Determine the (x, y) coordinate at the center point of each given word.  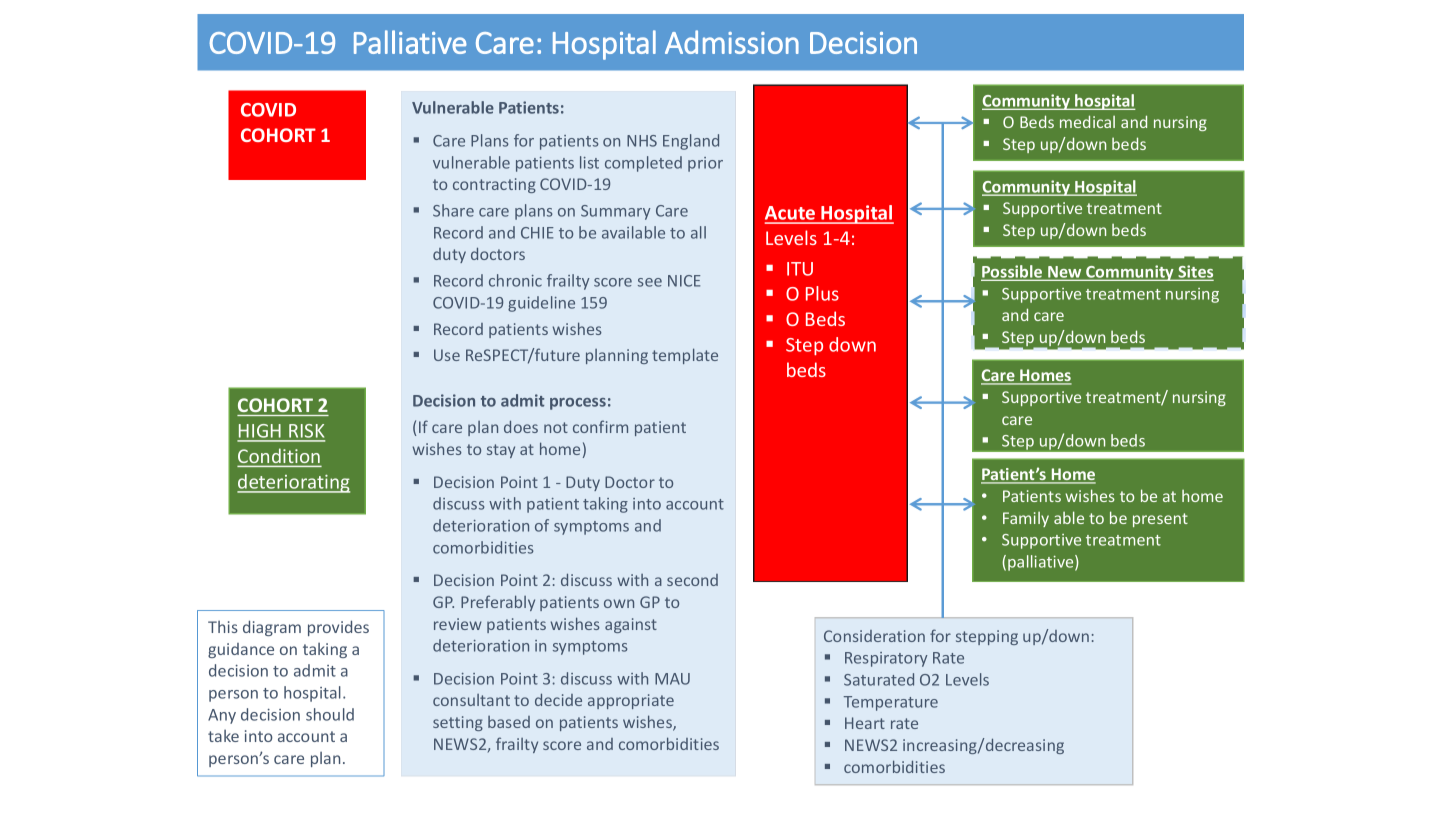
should (330, 714)
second (692, 580)
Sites (1194, 272)
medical (1087, 121)
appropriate (631, 701)
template (685, 356)
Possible (1013, 272)
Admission (732, 42)
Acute (791, 214)
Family (1026, 519)
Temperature (891, 703)
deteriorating (293, 483)
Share (453, 210)
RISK (306, 432)
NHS (642, 141)
